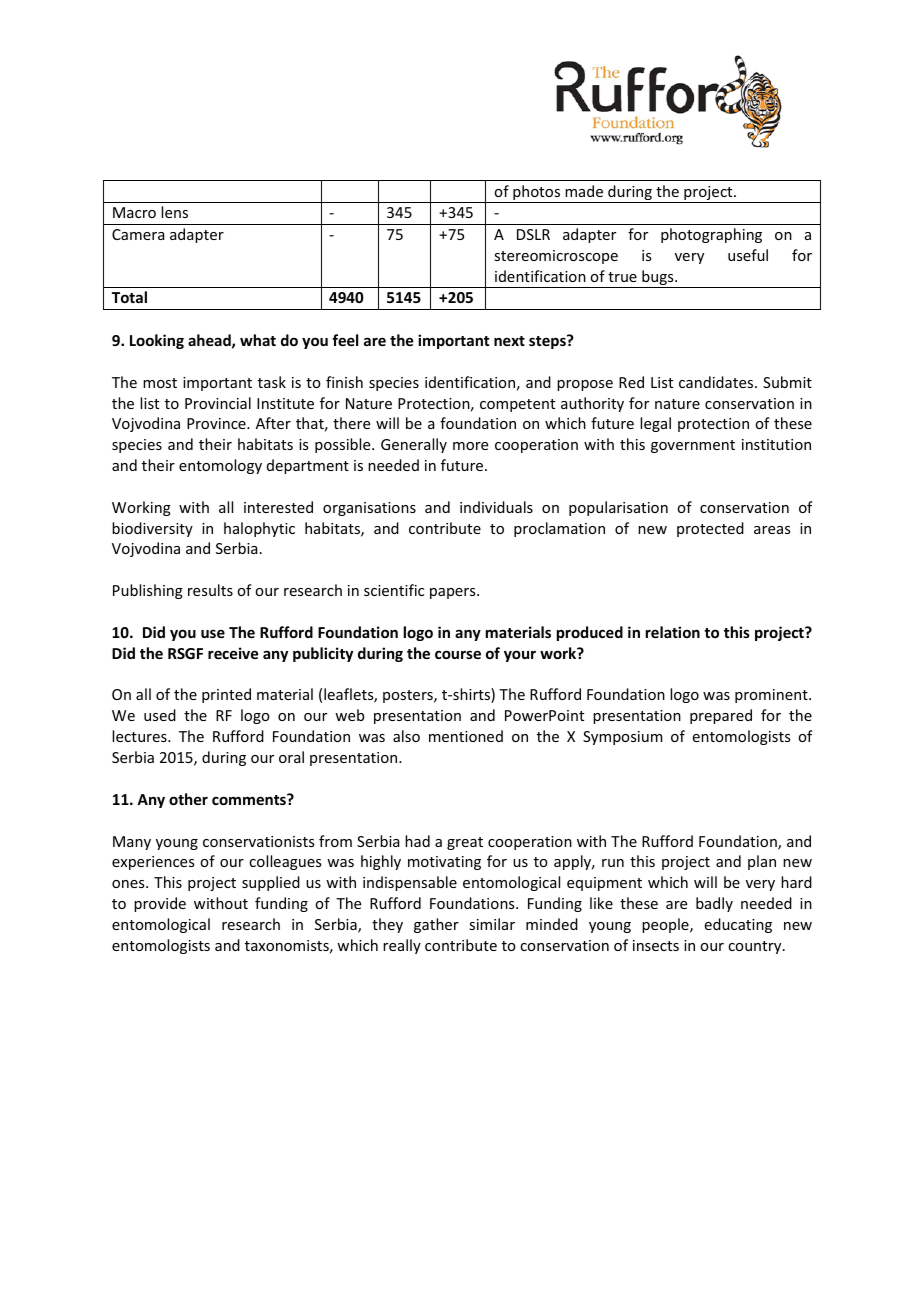 This screenshot has width=924, height=1308. What do you see at coordinates (458, 654) in the screenshot?
I see `course` at bounding box center [458, 654].
